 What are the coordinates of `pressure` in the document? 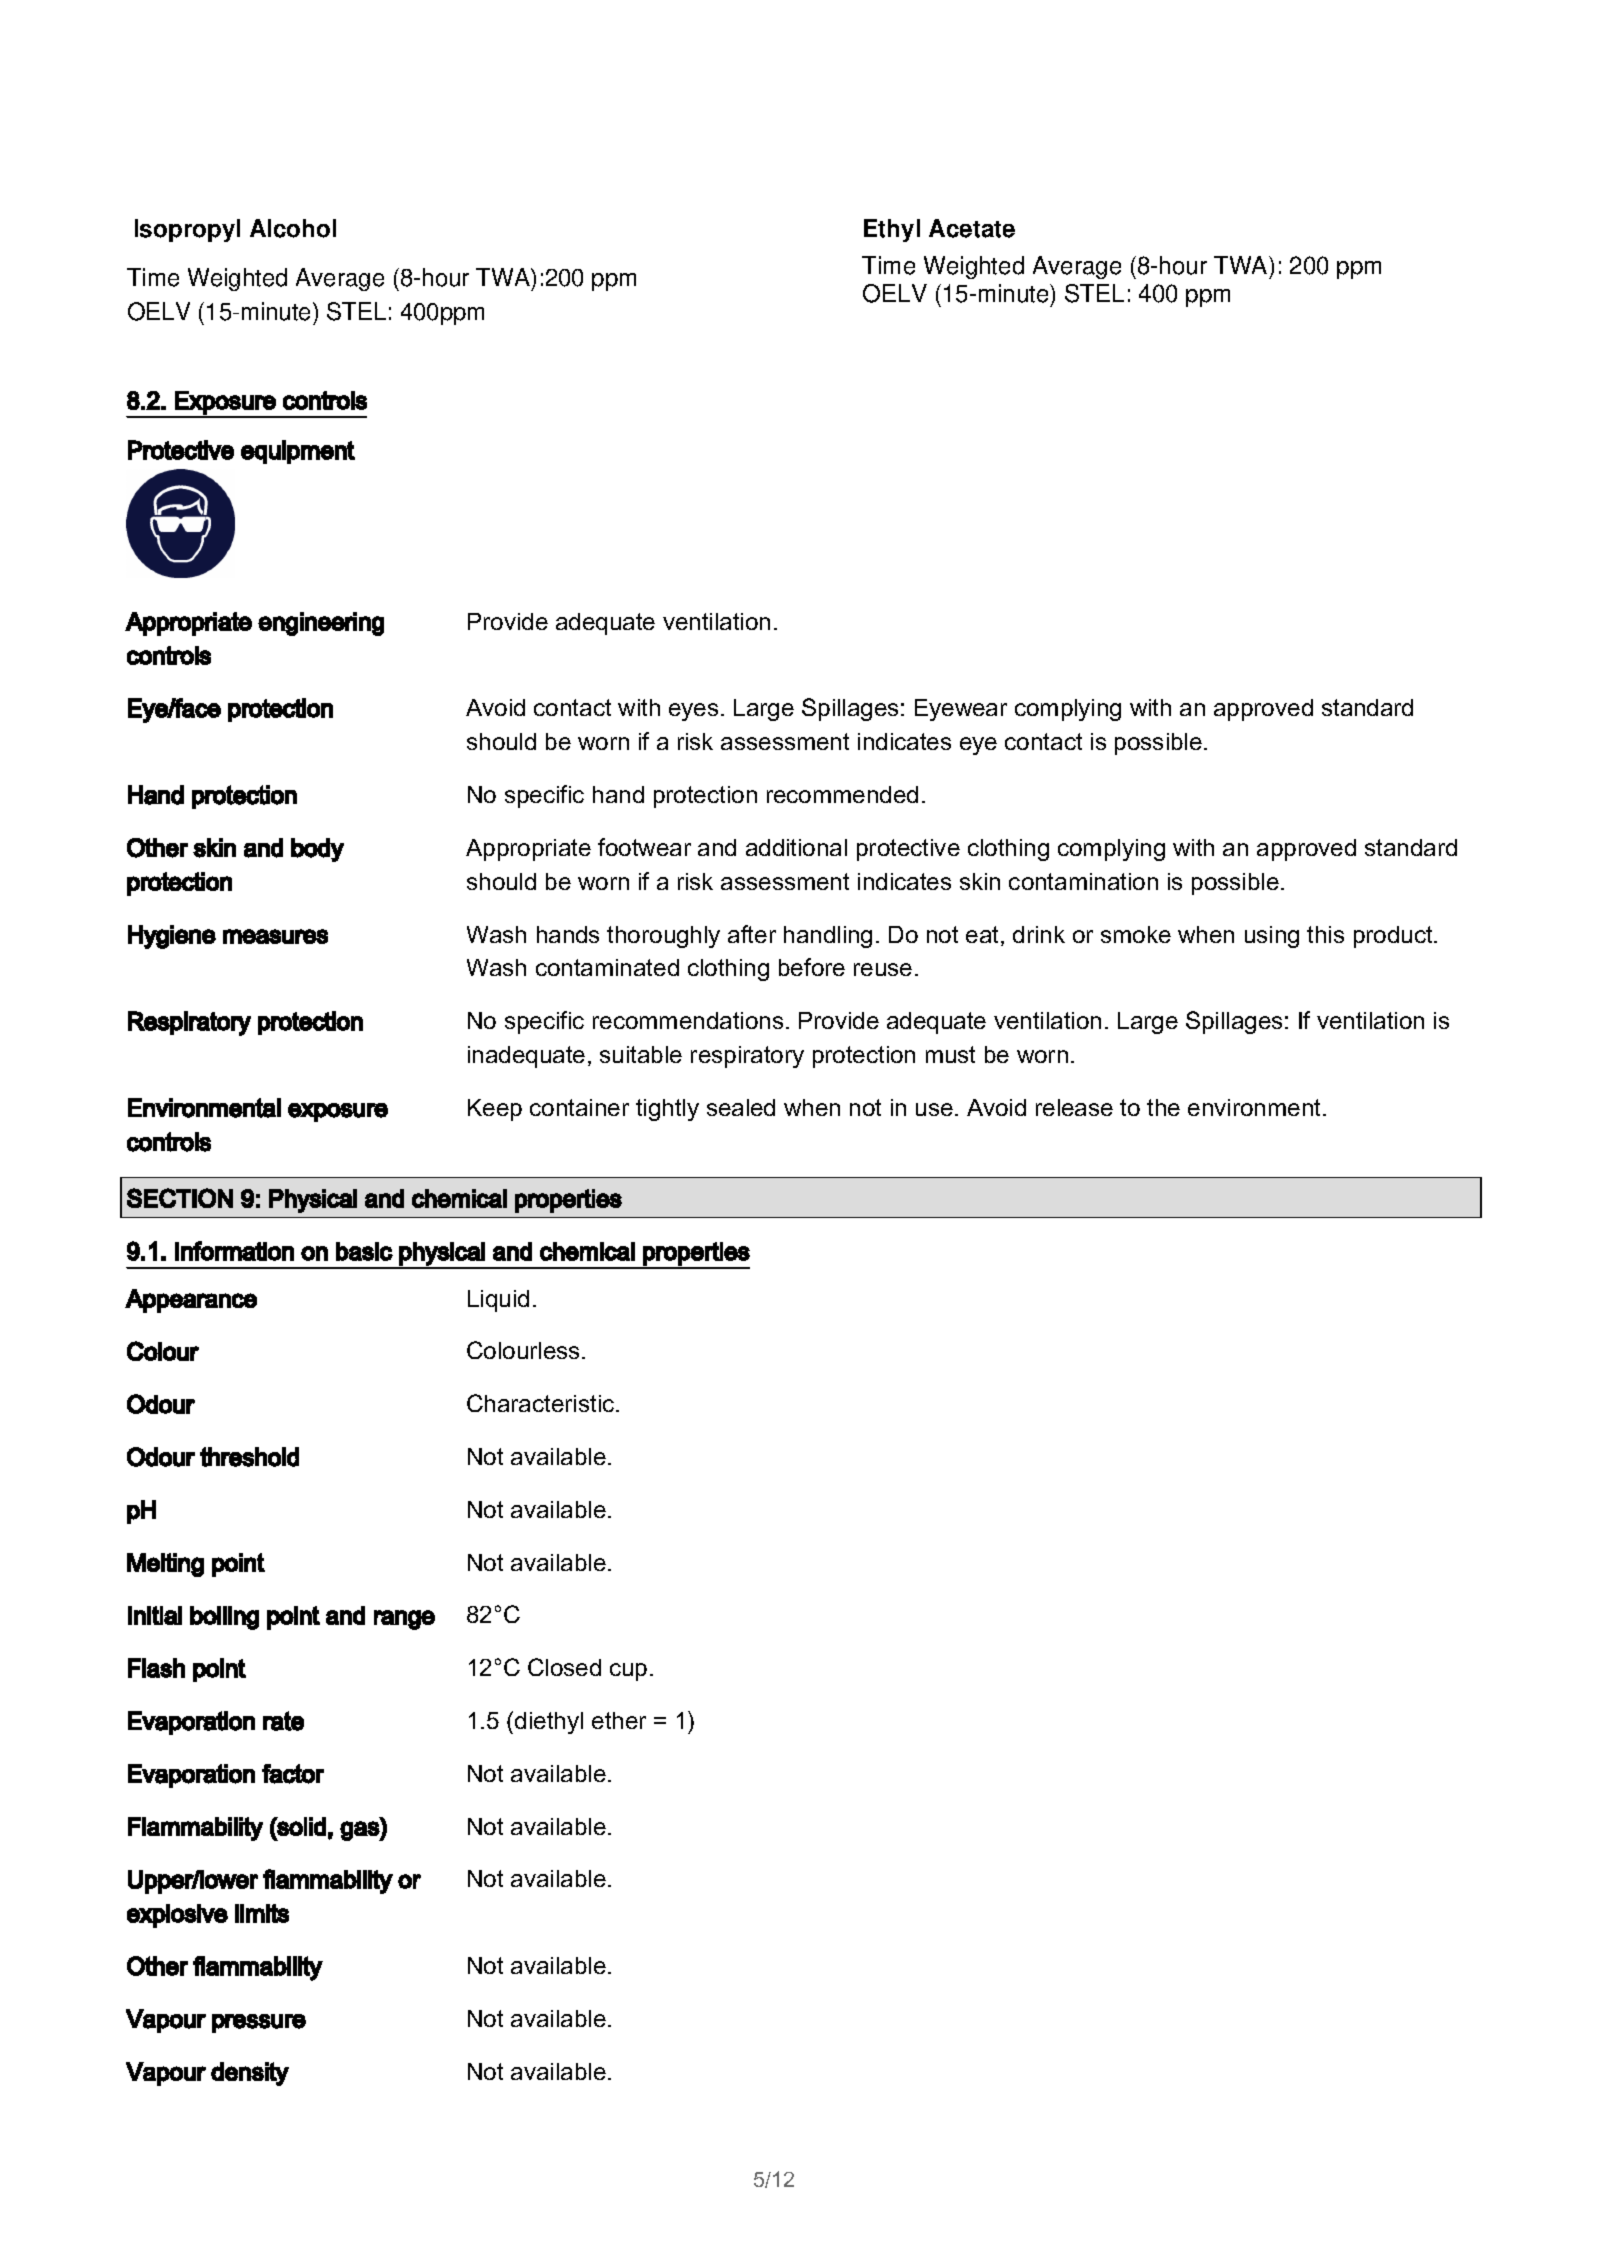 It's located at (259, 2023).
